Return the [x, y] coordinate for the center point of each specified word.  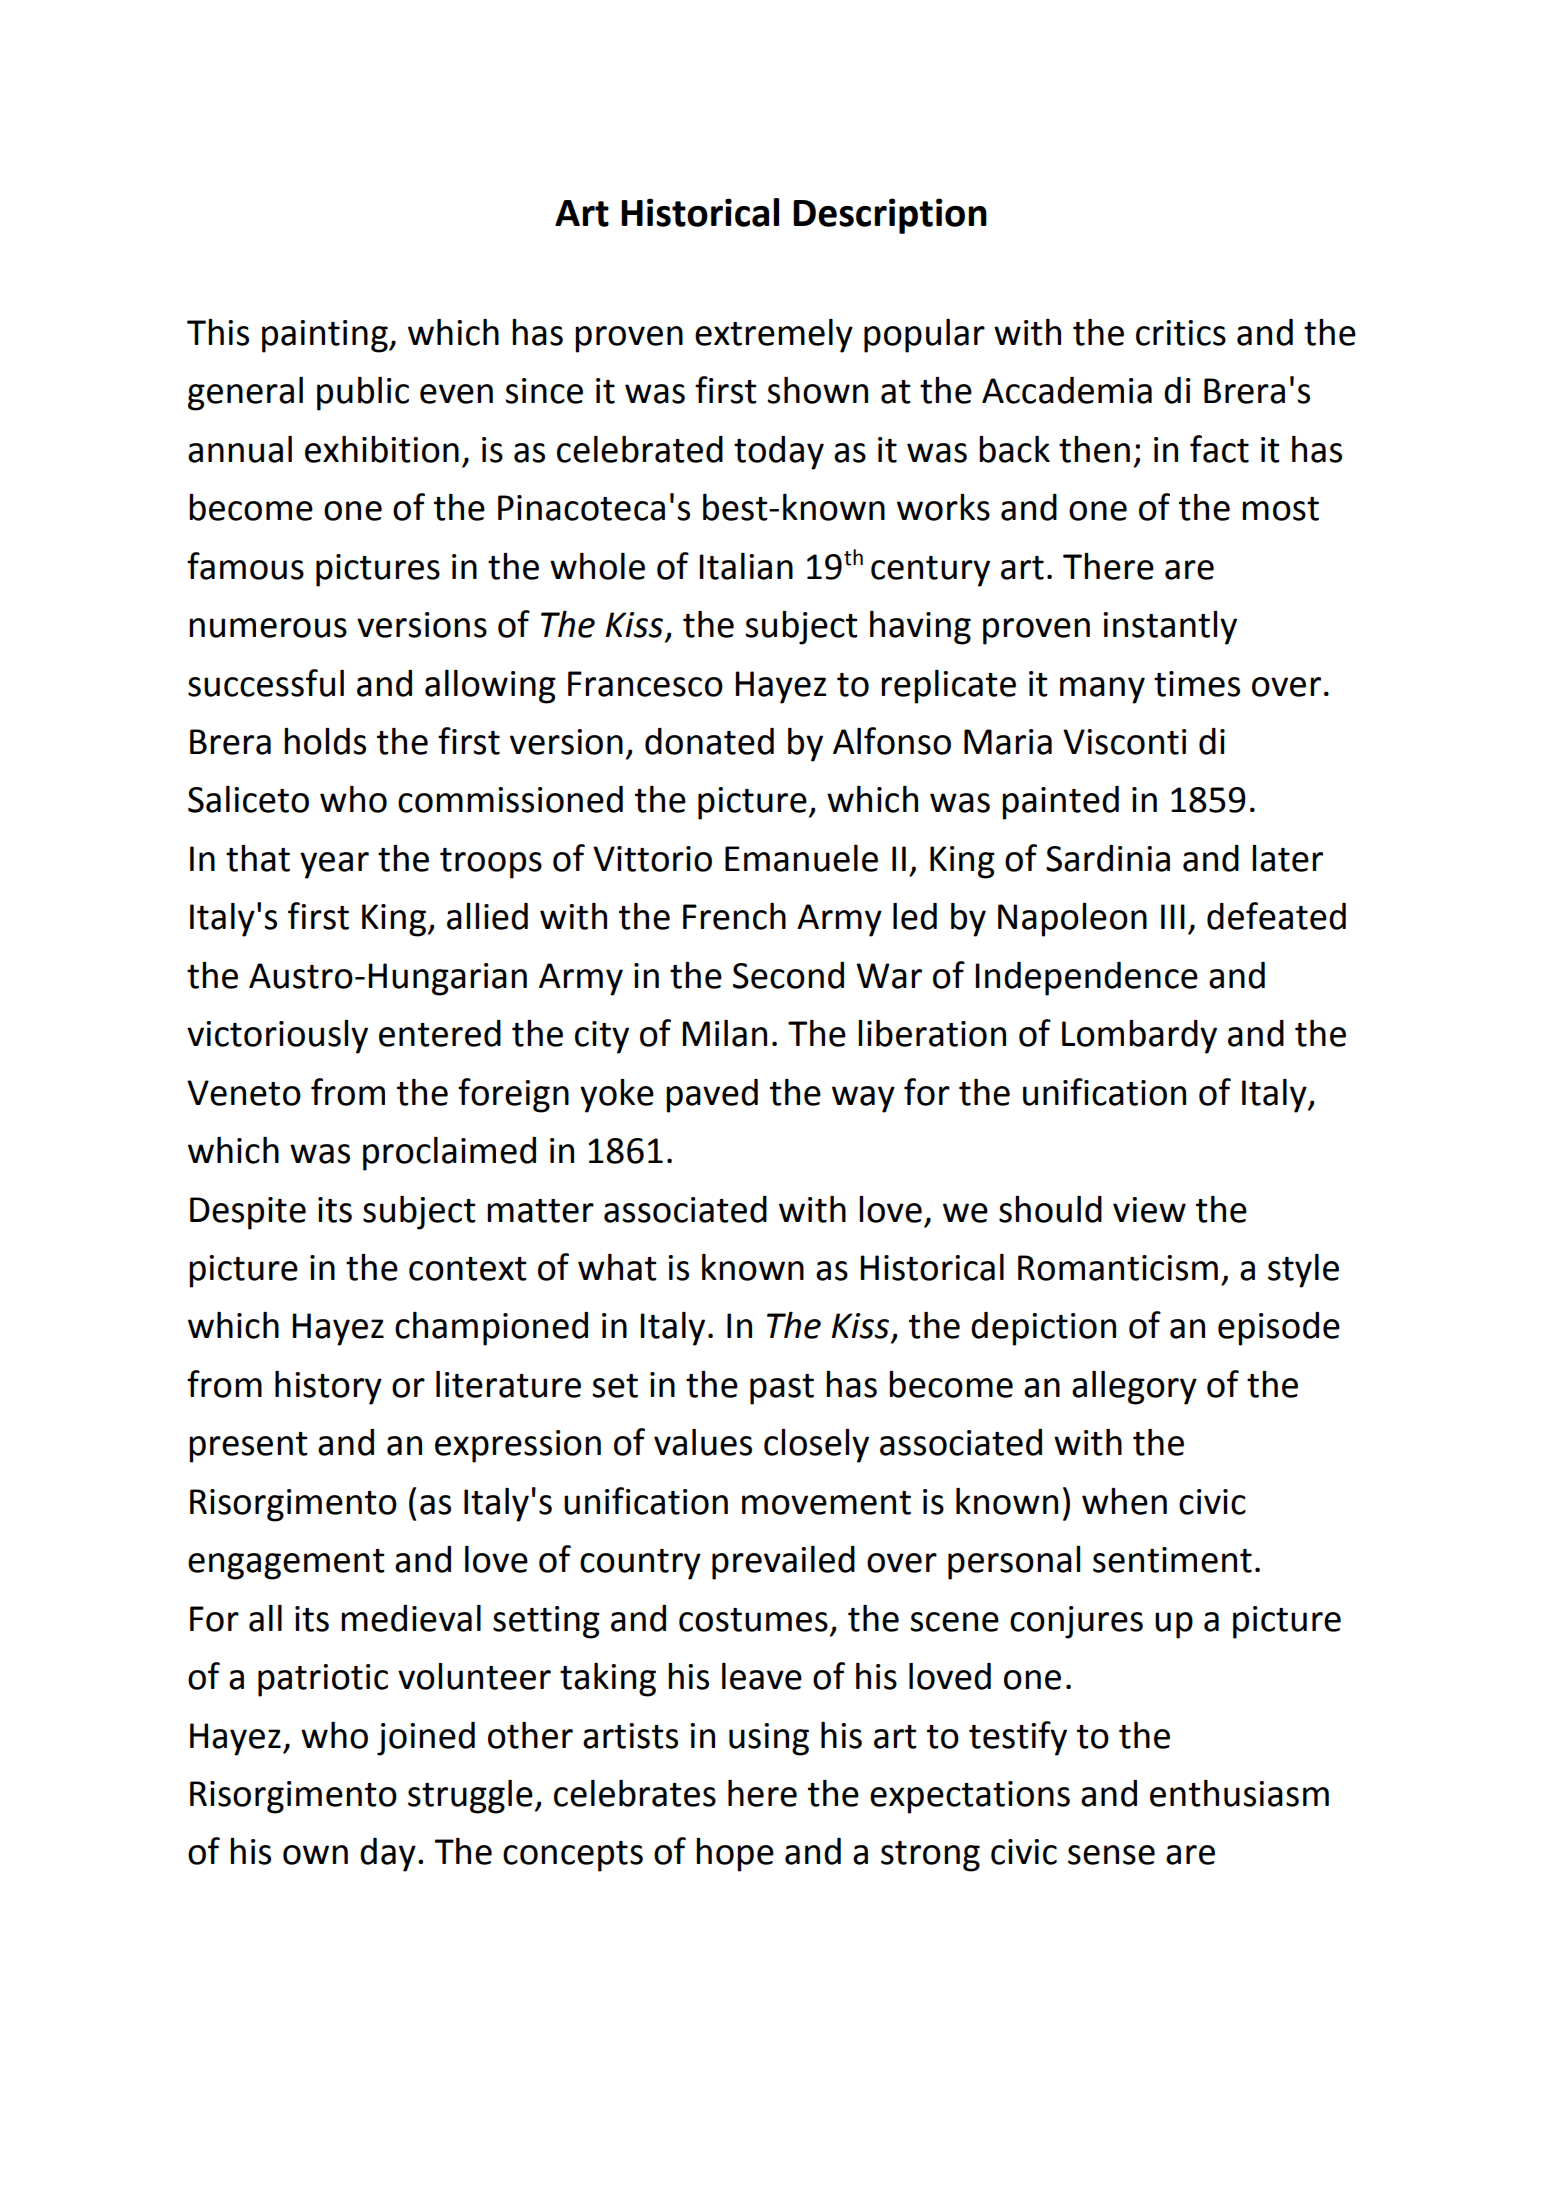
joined [426, 1739]
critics [1181, 333]
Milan [725, 1033]
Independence [1087, 979]
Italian [746, 566]
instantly [1170, 628]
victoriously [277, 1037]
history [328, 1388]
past [782, 1389]
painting [326, 336]
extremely [774, 336]
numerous [268, 628]
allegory [1134, 1388]
